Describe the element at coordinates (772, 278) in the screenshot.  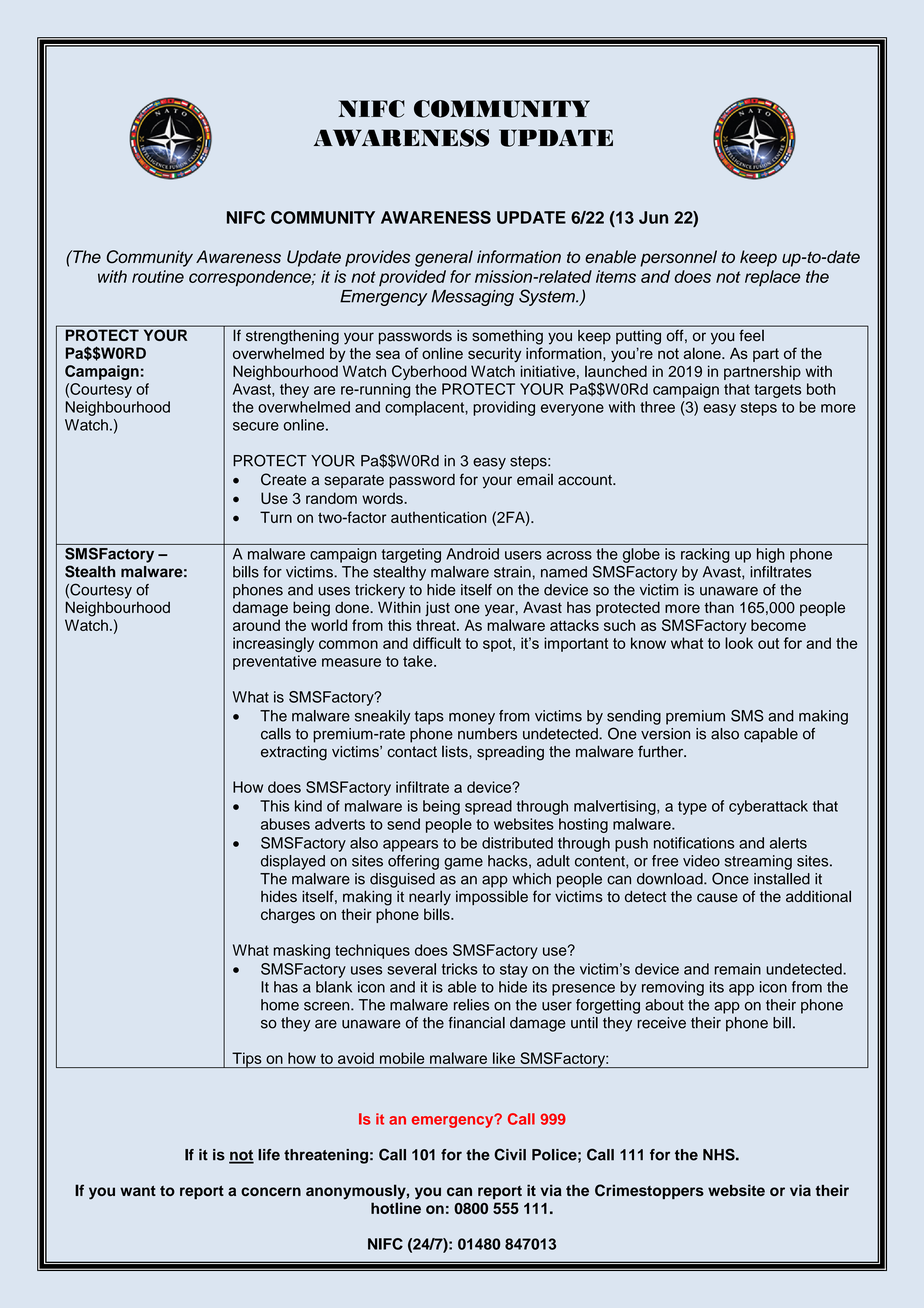
I see `replace` at that location.
